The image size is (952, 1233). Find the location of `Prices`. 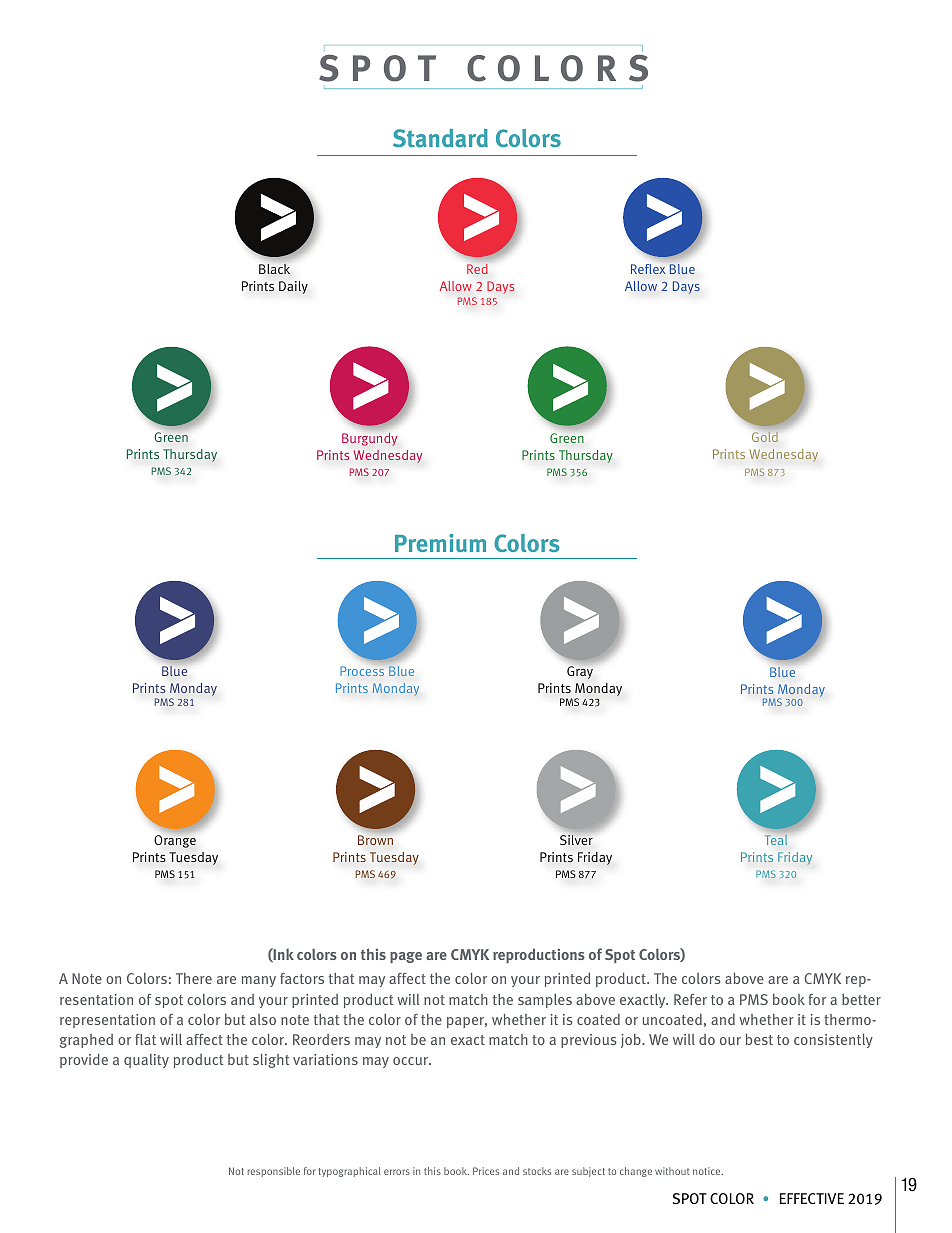

Prices is located at coordinates (486, 1171).
